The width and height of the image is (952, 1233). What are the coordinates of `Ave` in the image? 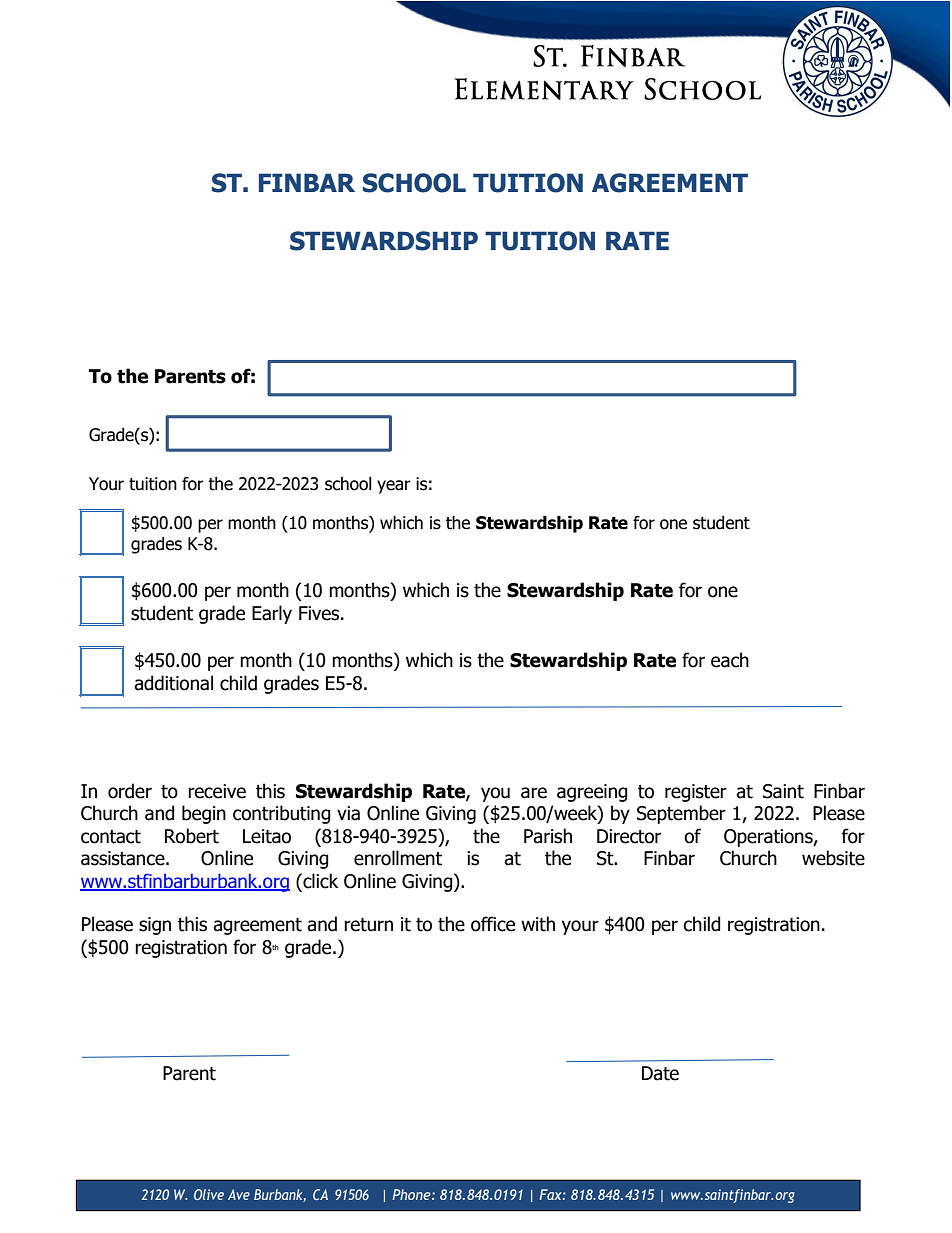 It's located at (239, 1194).
